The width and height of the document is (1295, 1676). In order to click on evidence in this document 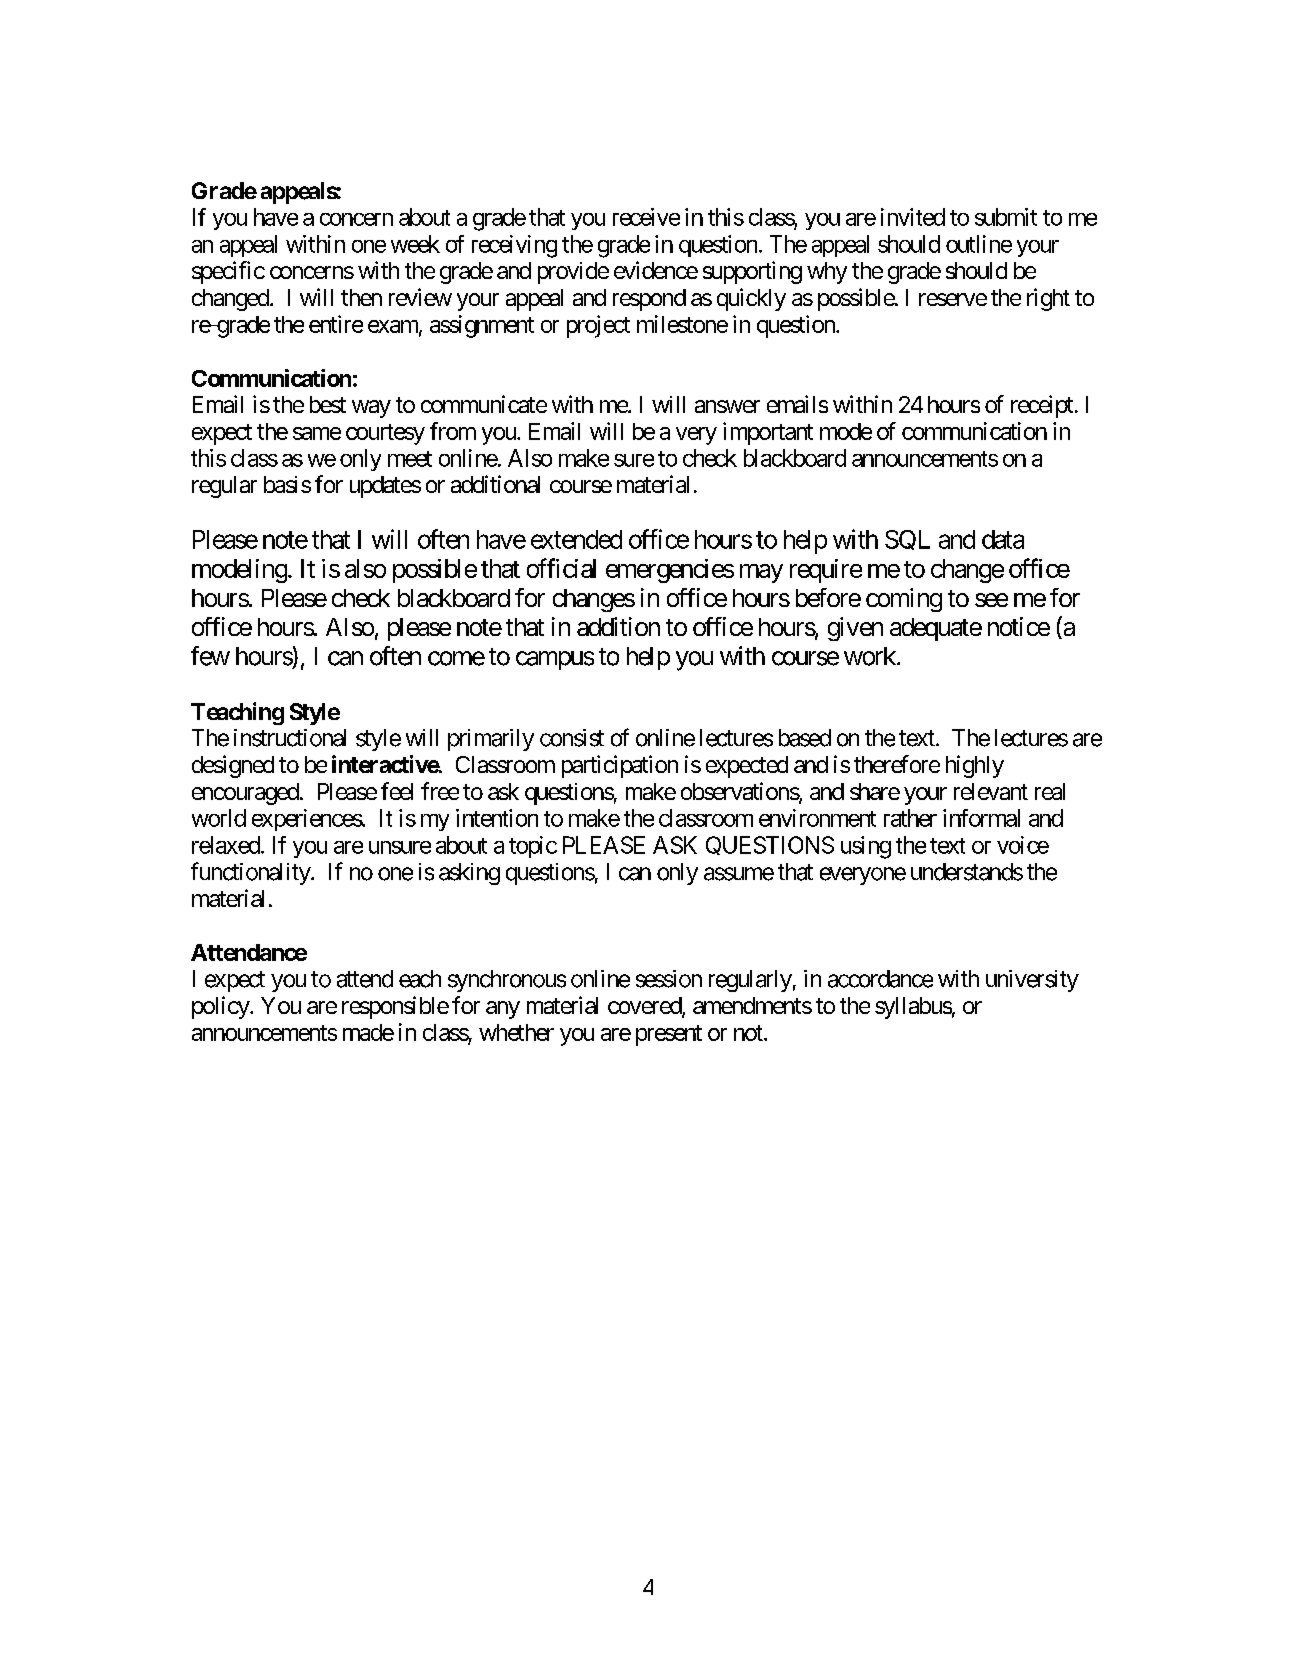, I will do `click(656, 270)`.
